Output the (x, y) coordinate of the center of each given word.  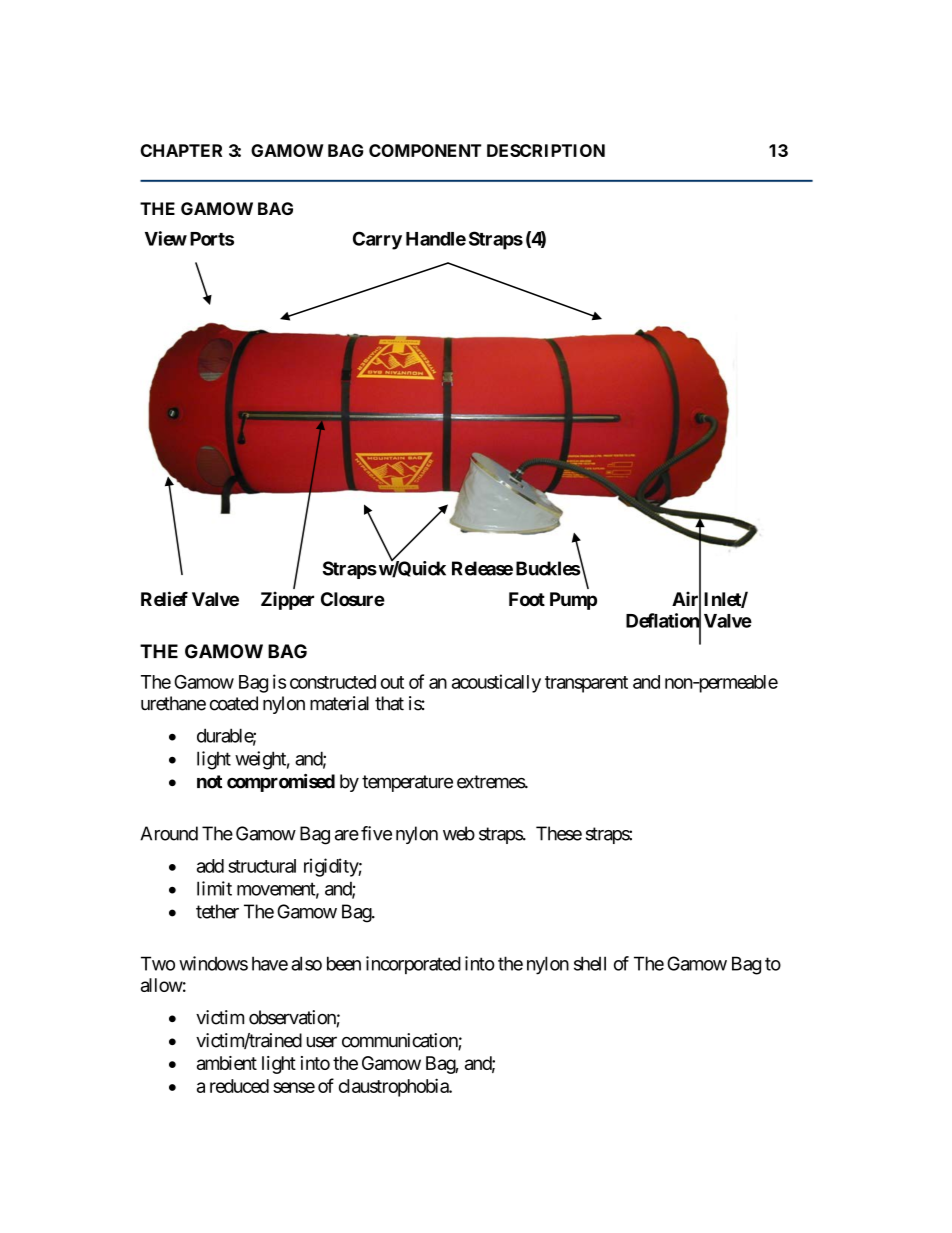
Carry (377, 240)
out (392, 682)
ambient (227, 1063)
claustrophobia (394, 1087)
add (210, 866)
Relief (164, 598)
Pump (573, 601)
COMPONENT (425, 150)
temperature (407, 783)
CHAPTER (181, 150)
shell (590, 963)
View (166, 238)
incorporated (413, 965)
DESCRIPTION (546, 150)
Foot (527, 599)
